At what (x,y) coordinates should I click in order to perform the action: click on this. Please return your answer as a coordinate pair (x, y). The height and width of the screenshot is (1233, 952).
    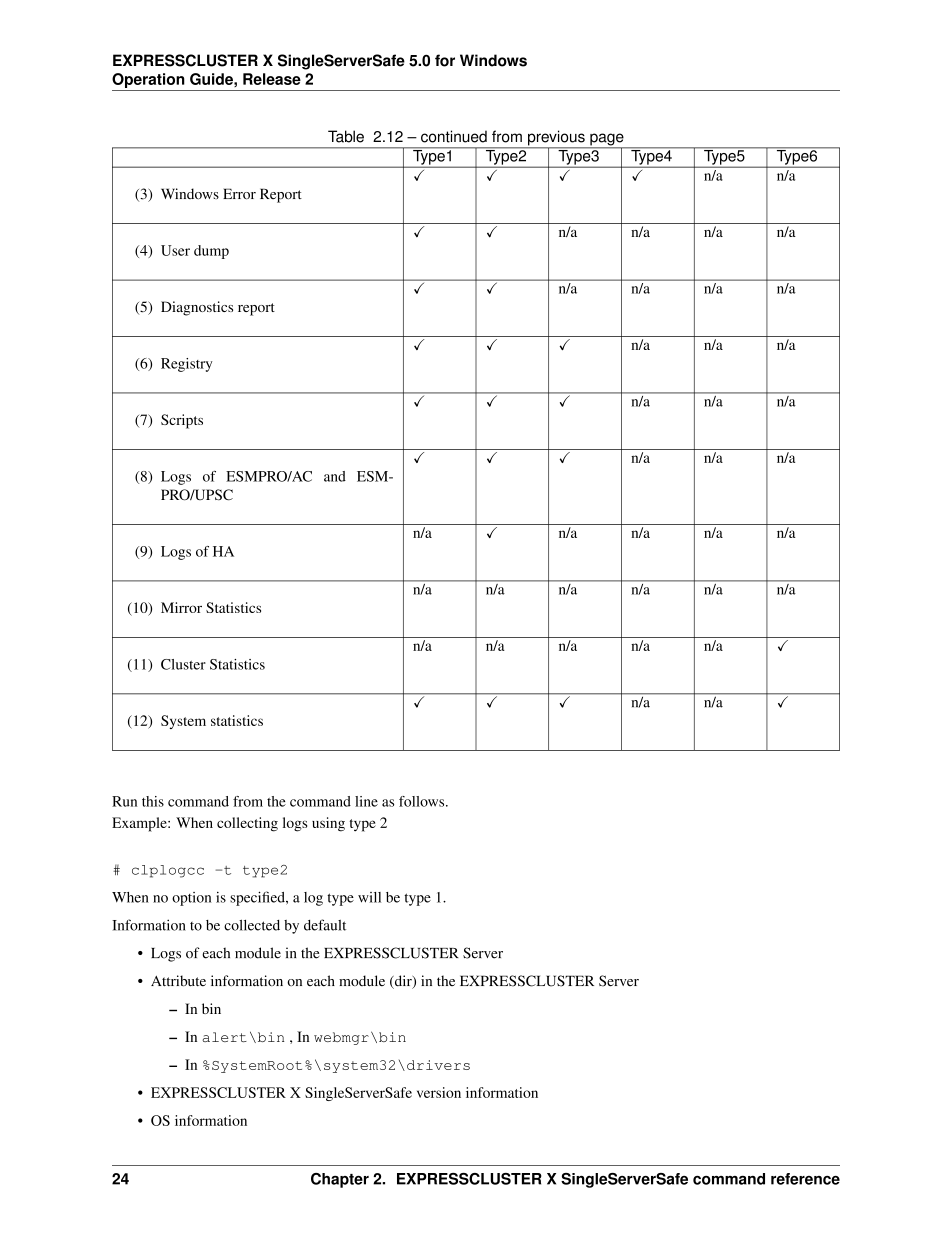
    Looking at the image, I should click on (153, 801).
